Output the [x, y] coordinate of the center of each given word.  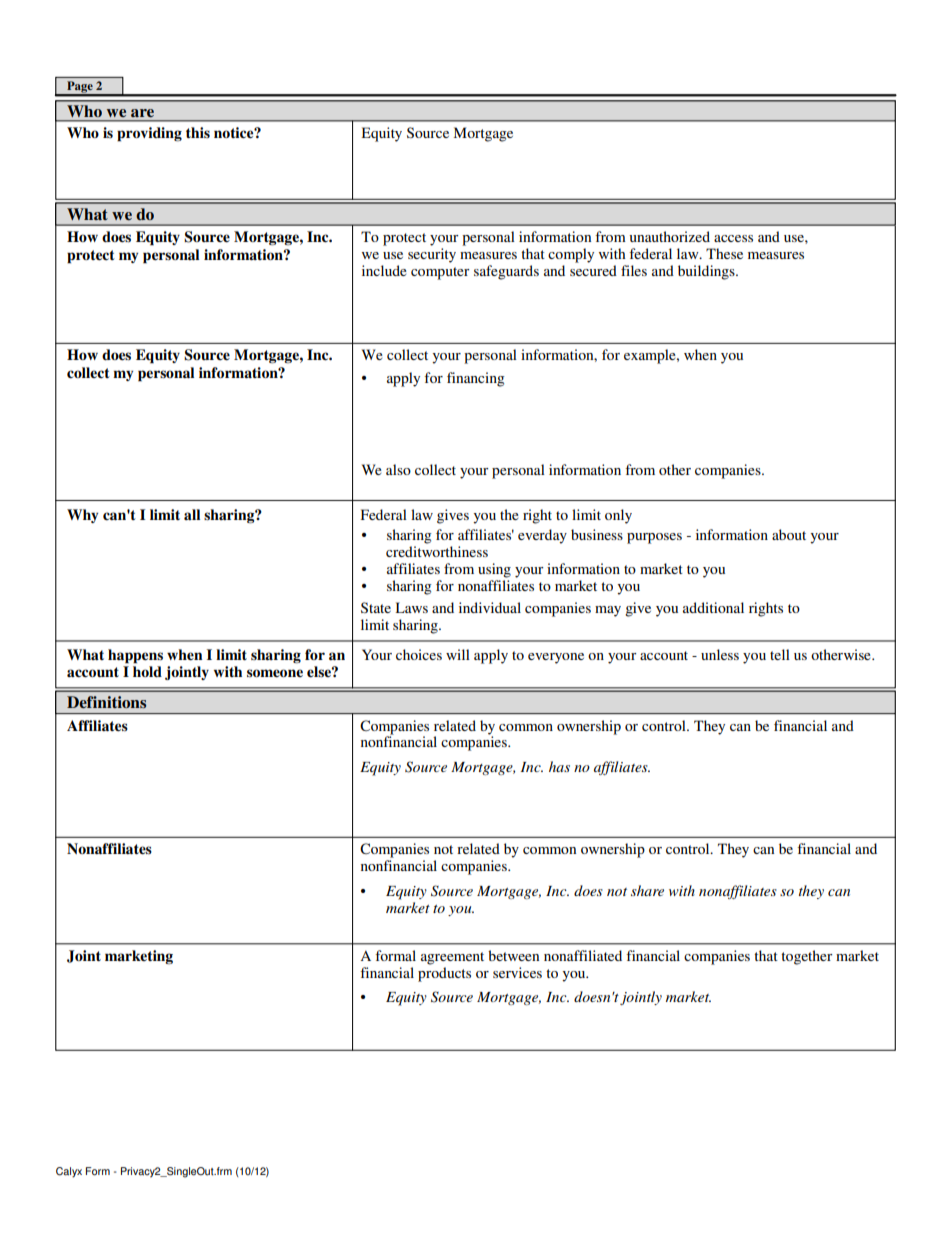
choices [419, 654]
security [432, 255]
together [807, 957]
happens [135, 656]
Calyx [69, 1172]
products [444, 974]
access [733, 238]
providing [149, 134]
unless [720, 654]
